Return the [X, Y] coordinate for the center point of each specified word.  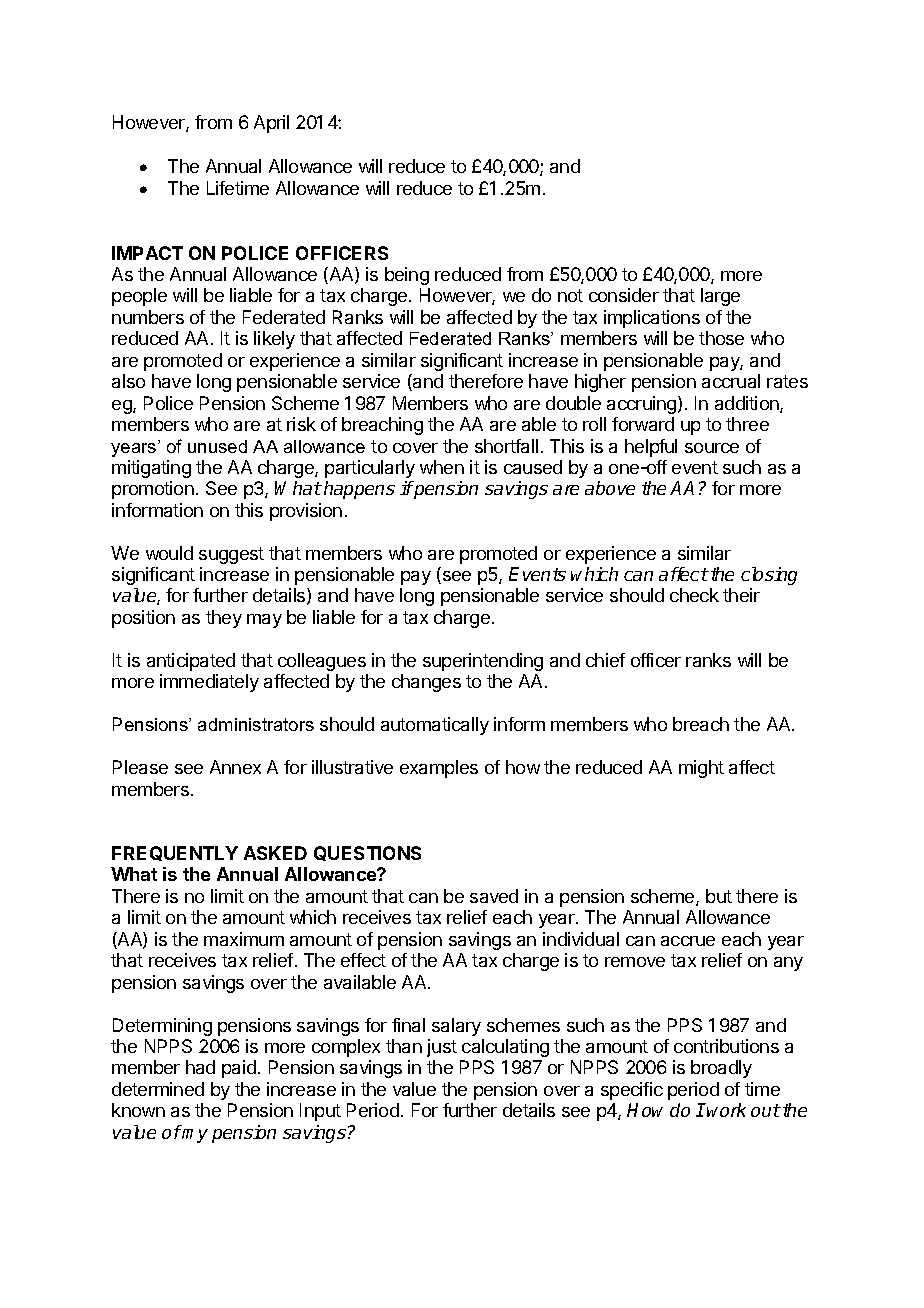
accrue [688, 941]
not [570, 295]
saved [494, 896]
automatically [435, 726]
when [442, 467]
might [701, 769]
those [721, 338]
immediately [209, 683]
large [720, 297]
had [200, 1067]
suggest [231, 555]
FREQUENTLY [175, 853]
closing [769, 576]
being [407, 276]
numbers [148, 317]
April [271, 124]
